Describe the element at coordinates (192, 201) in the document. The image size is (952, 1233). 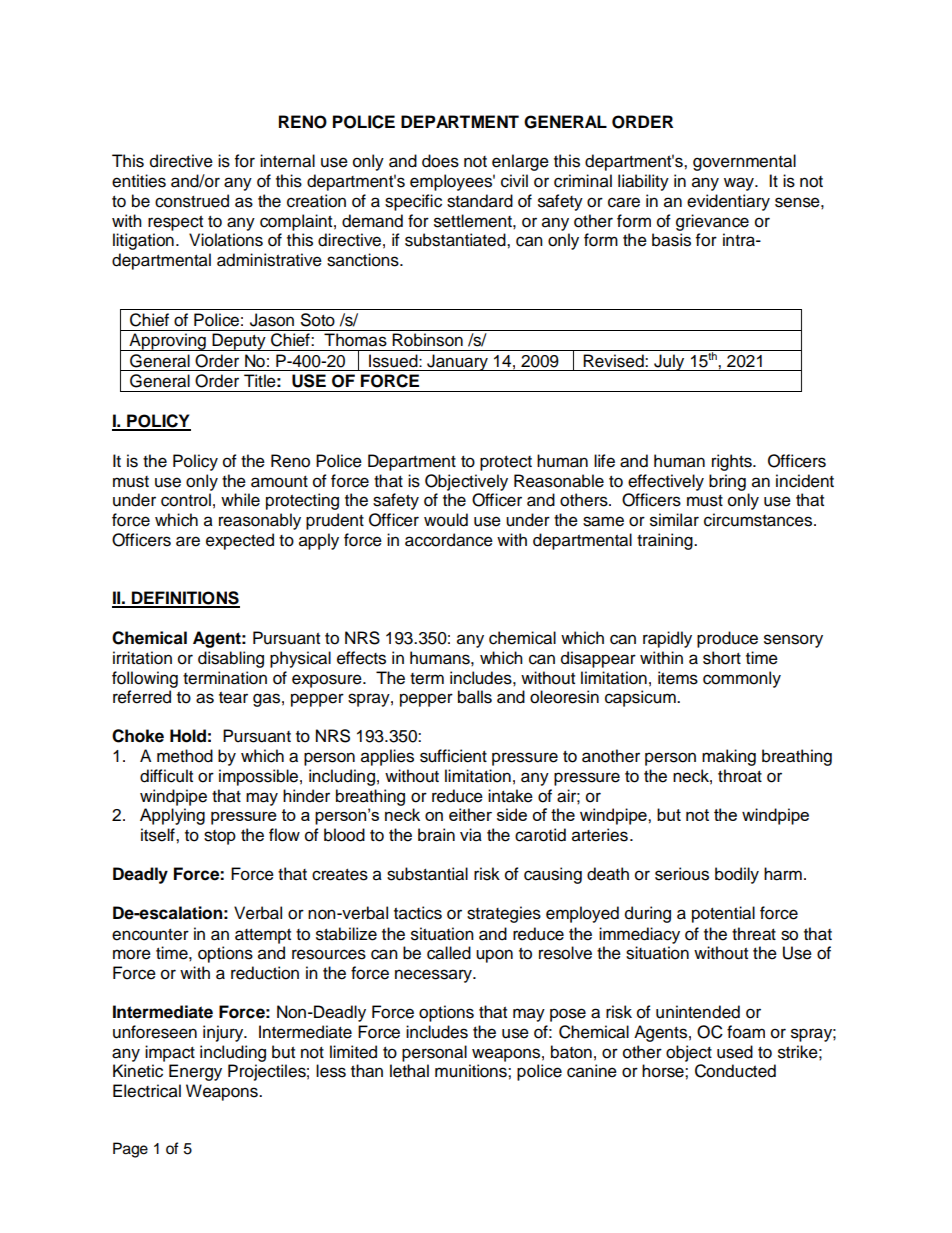
I see `construed` at that location.
